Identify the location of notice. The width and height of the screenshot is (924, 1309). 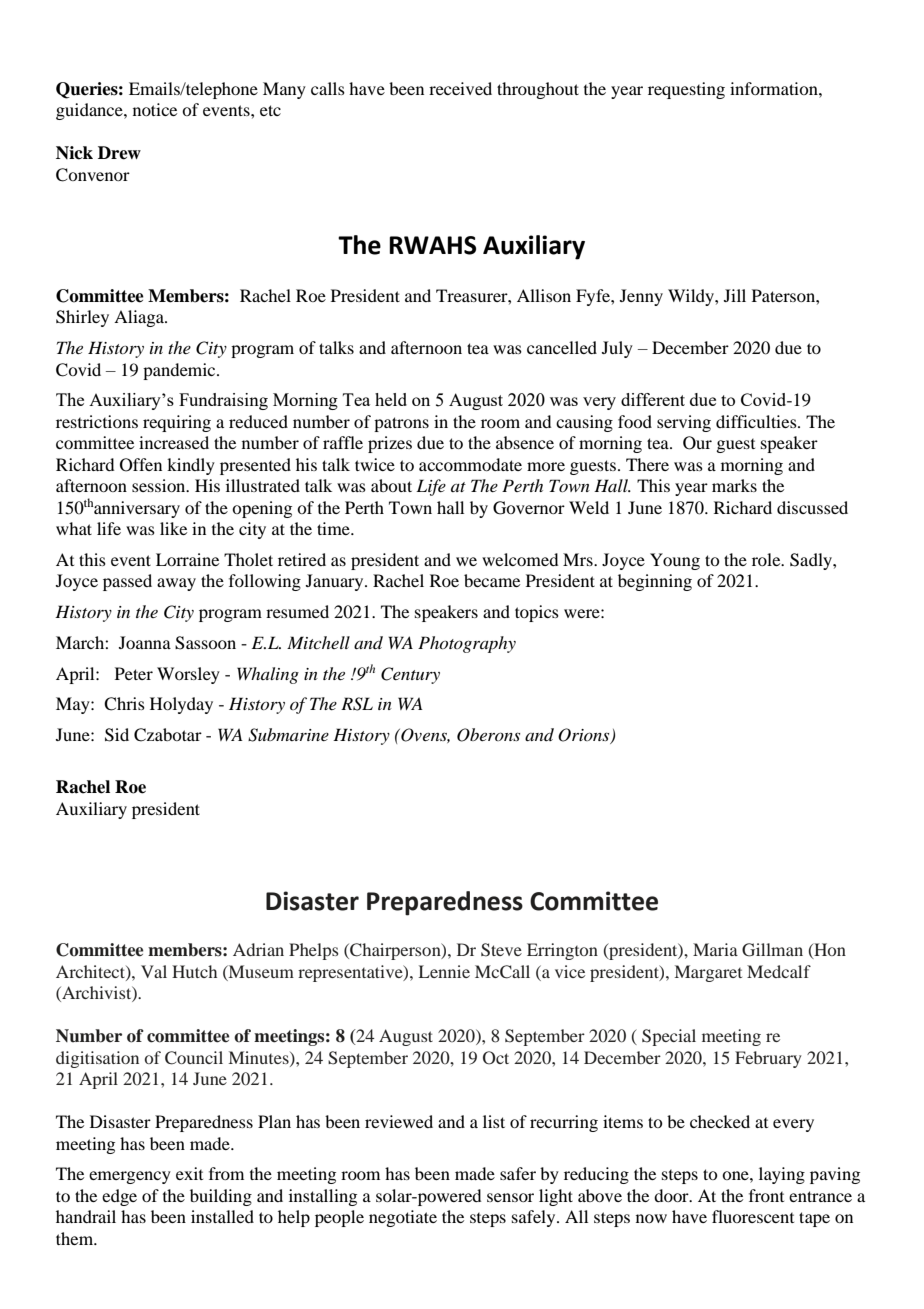
(155, 109).
